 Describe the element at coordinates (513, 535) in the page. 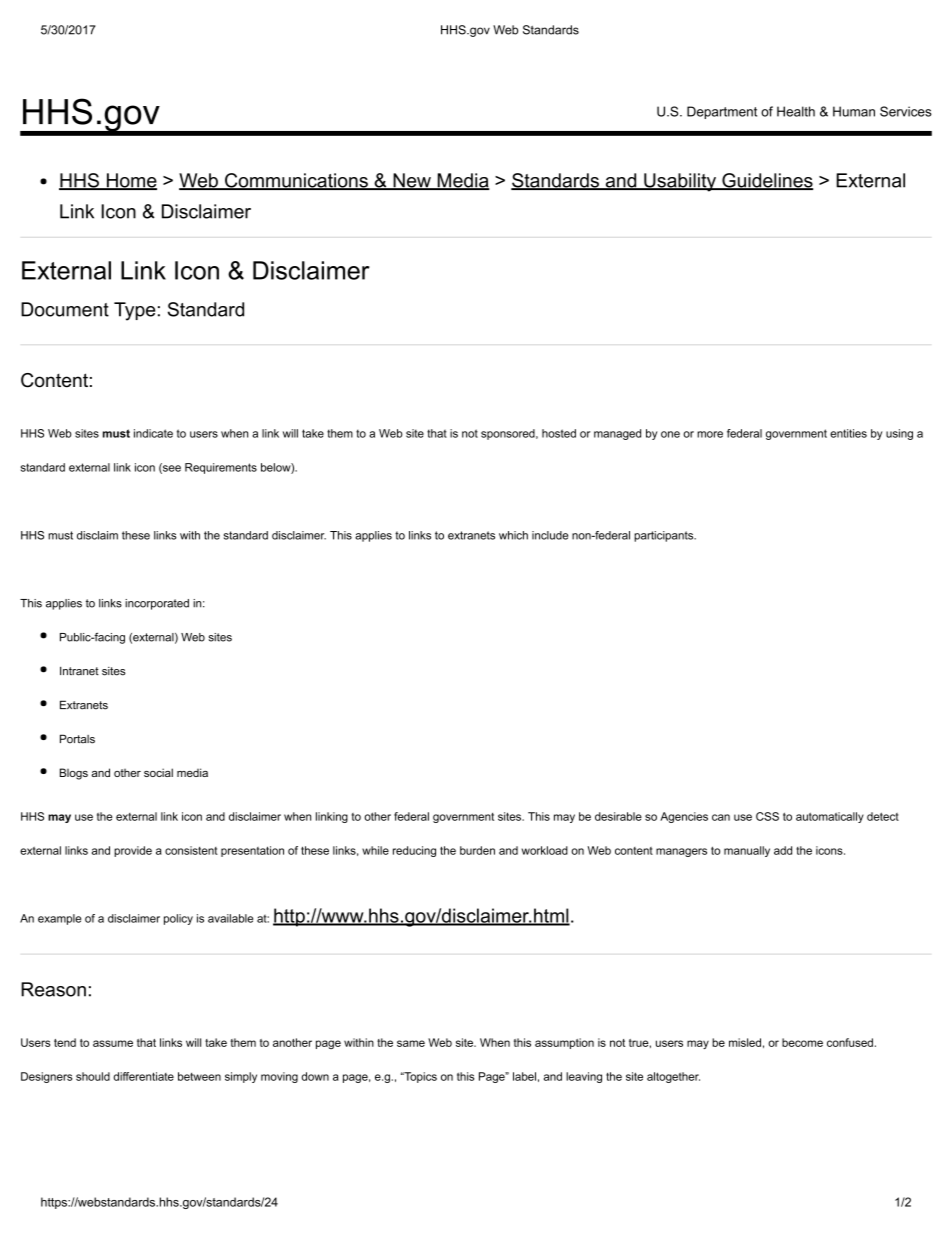

I see `which` at that location.
